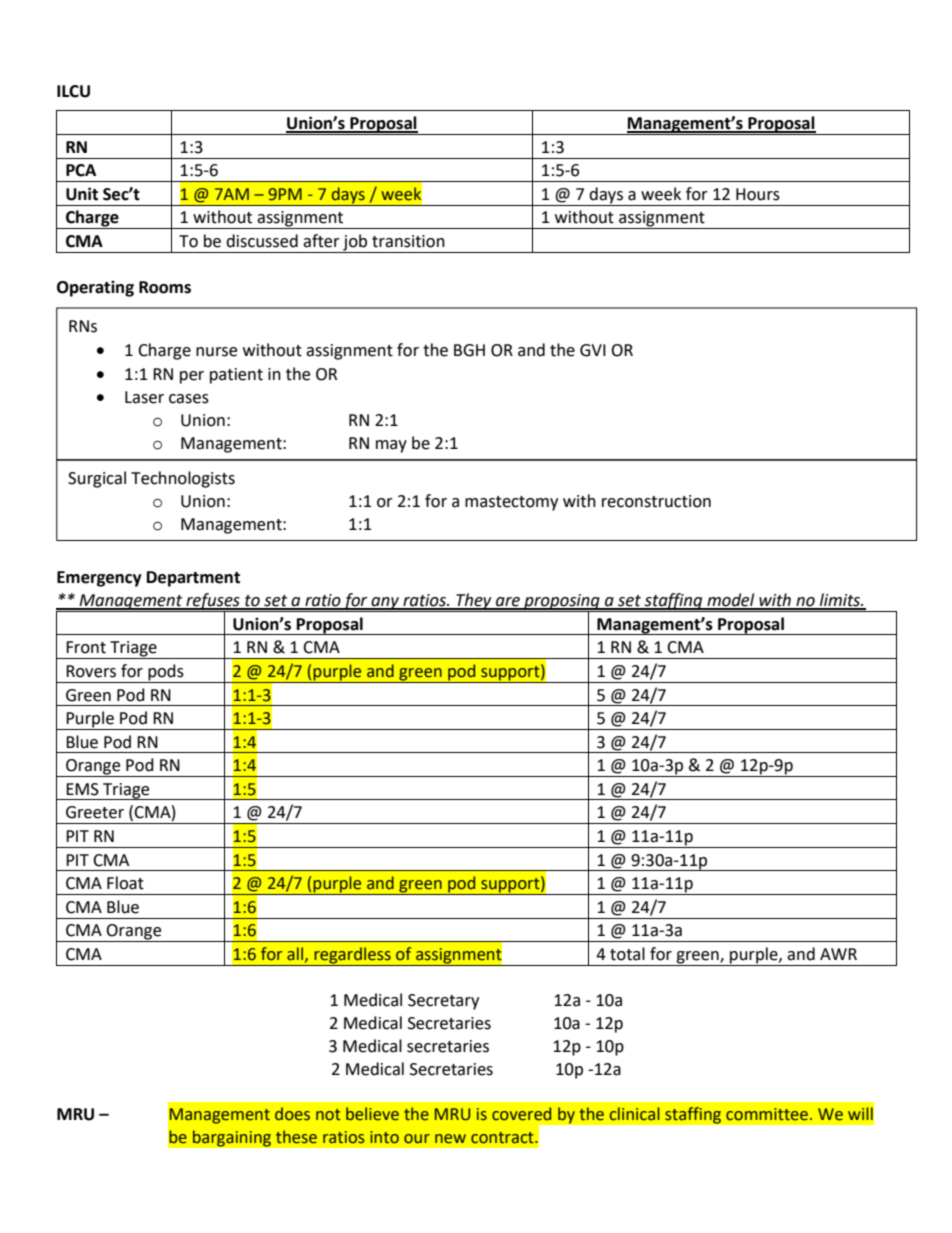 This screenshot has height=1233, width=952. What do you see at coordinates (352, 956) in the screenshot?
I see `regardless` at bounding box center [352, 956].
